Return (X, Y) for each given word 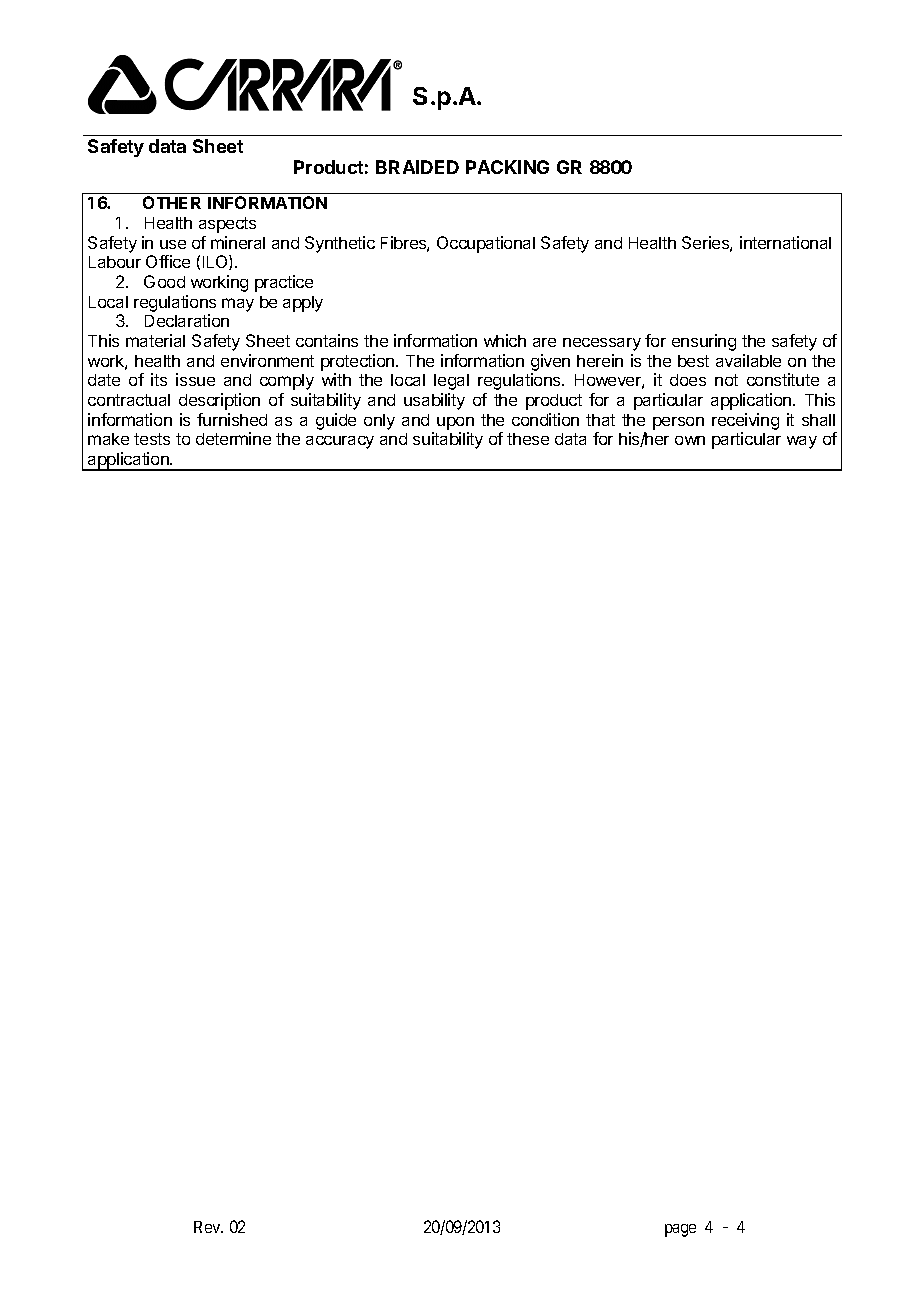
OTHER (172, 202)
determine (233, 438)
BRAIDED (417, 167)
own (690, 440)
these (528, 439)
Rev (208, 1227)
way (802, 442)
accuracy (340, 442)
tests (152, 439)
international (785, 242)
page (680, 1230)
